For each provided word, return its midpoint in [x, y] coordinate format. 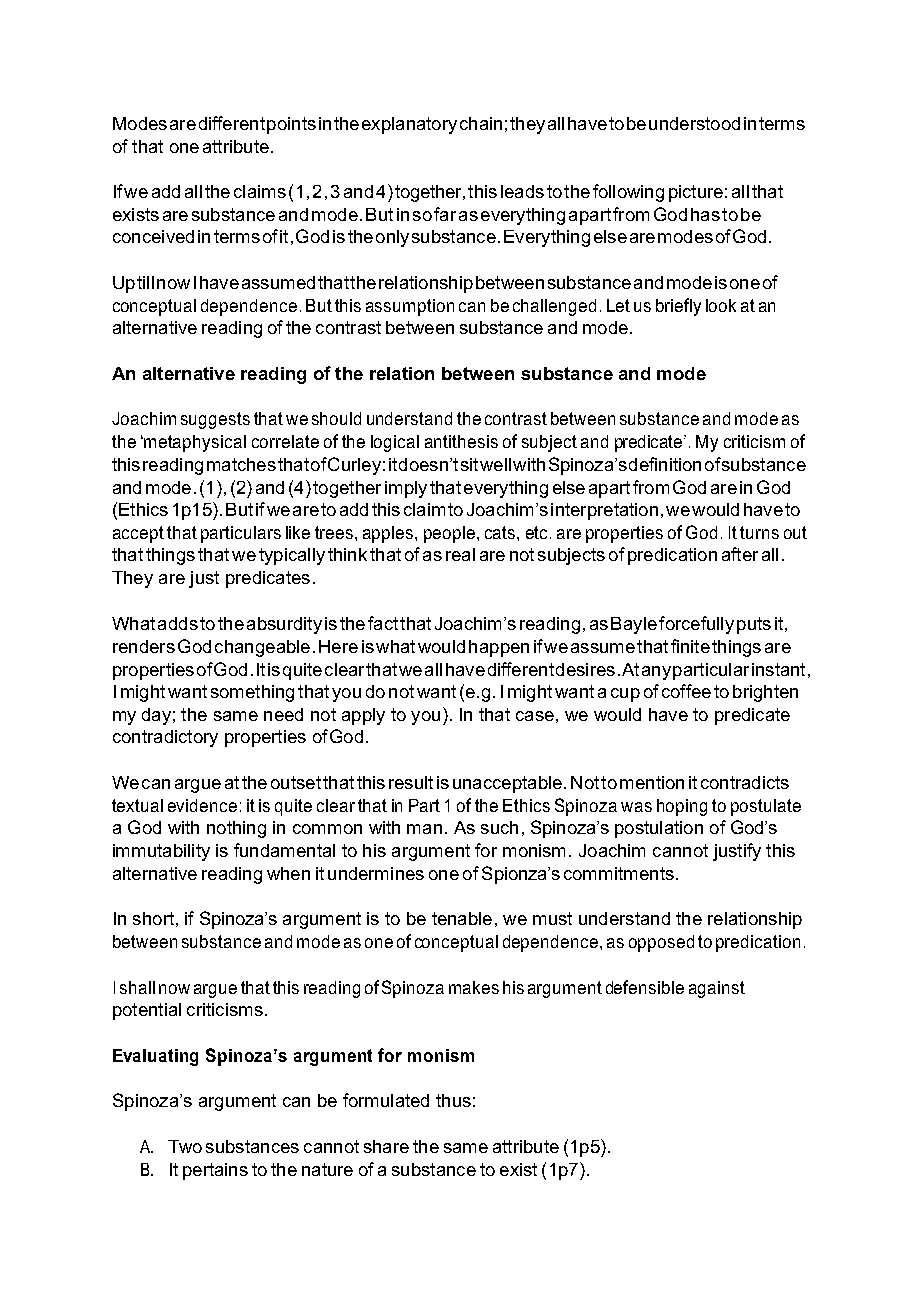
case [535, 716]
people [449, 534]
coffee [686, 691]
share [386, 1146]
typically [292, 556]
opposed [661, 943]
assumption [410, 307]
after [740, 554]
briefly [678, 307]
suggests [215, 420]
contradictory [165, 738]
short [153, 918]
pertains [215, 1171]
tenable [462, 918]
